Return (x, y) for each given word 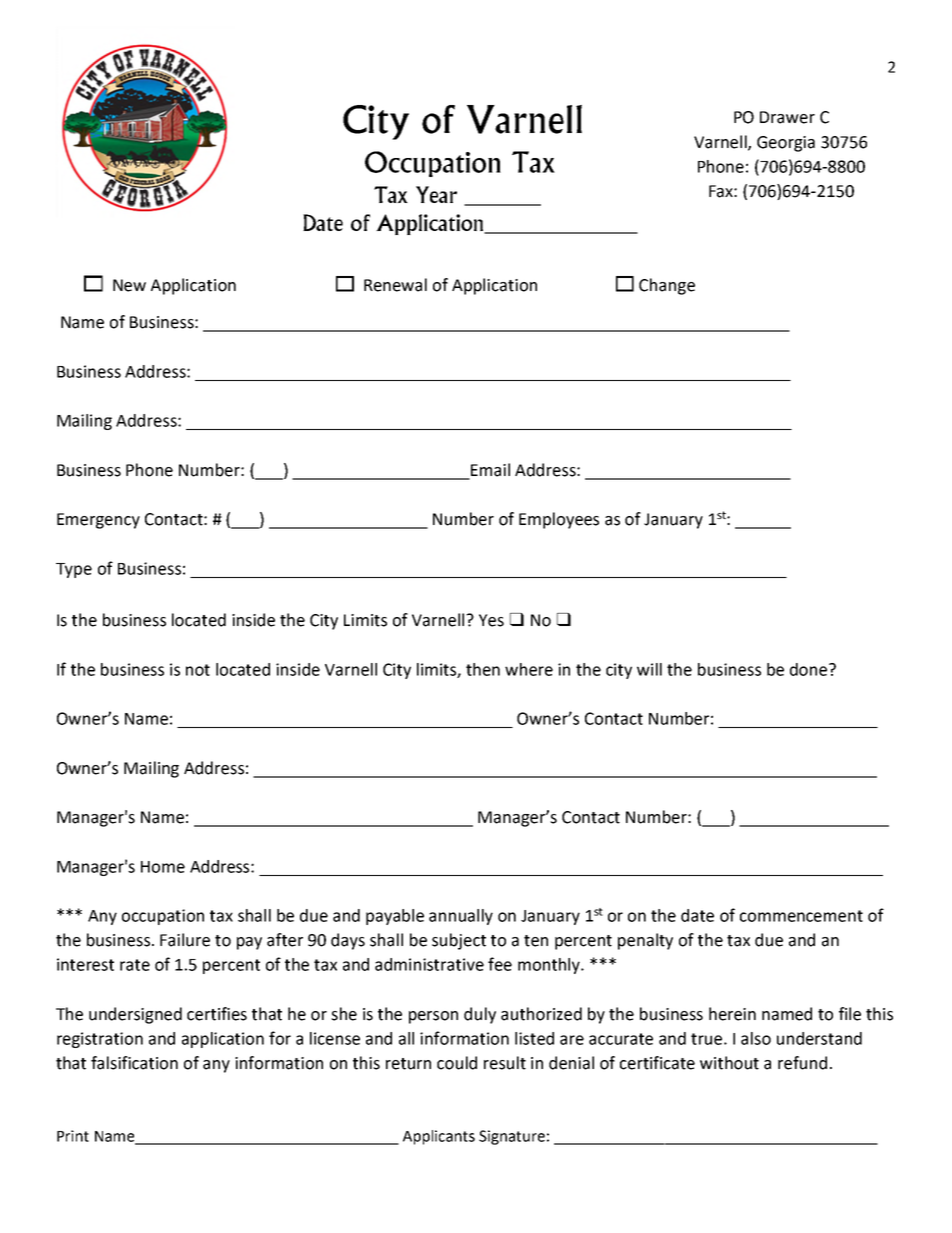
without (729, 1063)
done (810, 669)
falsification (134, 1063)
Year (436, 194)
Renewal (395, 285)
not (198, 670)
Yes (491, 620)
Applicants (439, 1137)
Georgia (786, 144)
